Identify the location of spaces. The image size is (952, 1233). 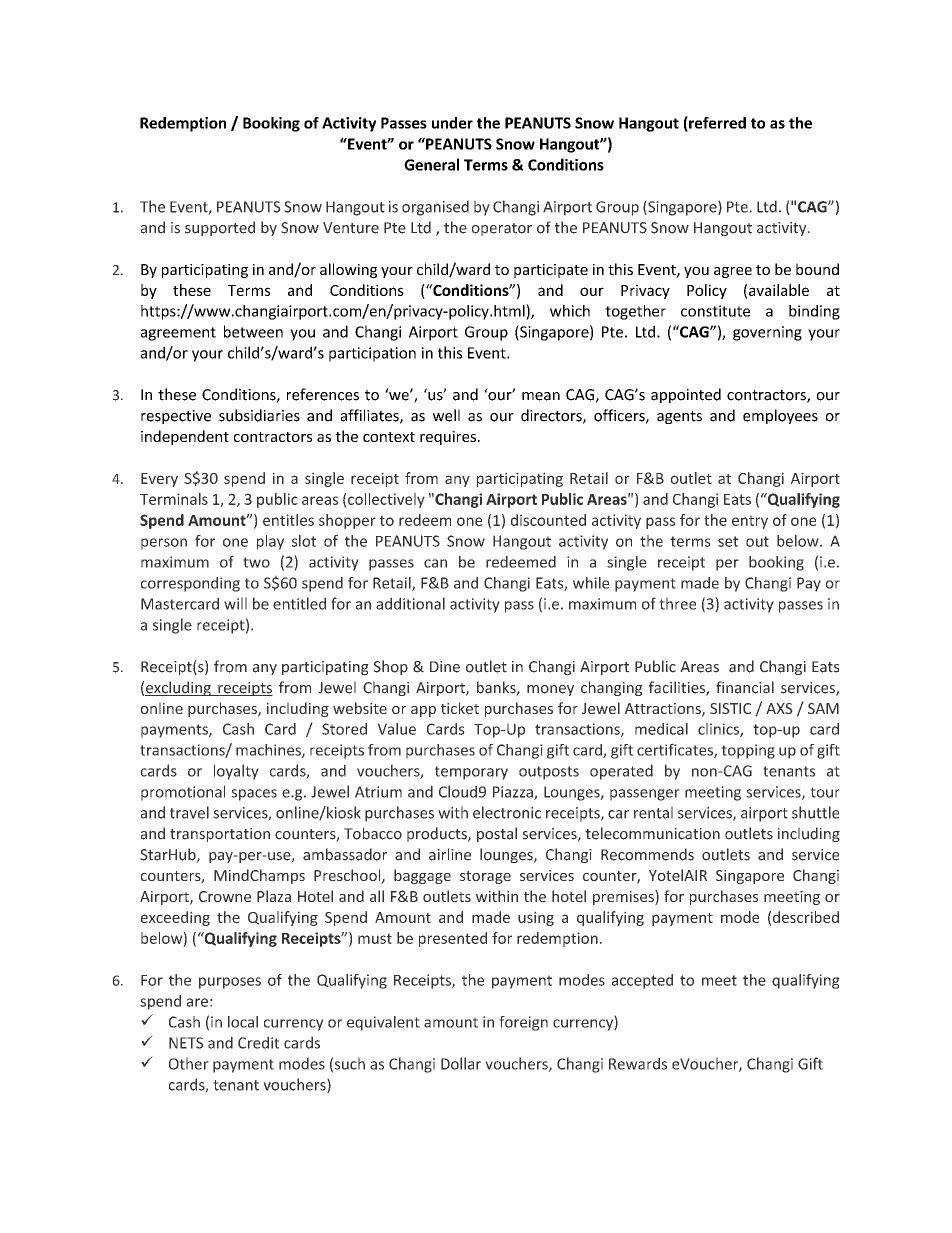
(254, 795).
